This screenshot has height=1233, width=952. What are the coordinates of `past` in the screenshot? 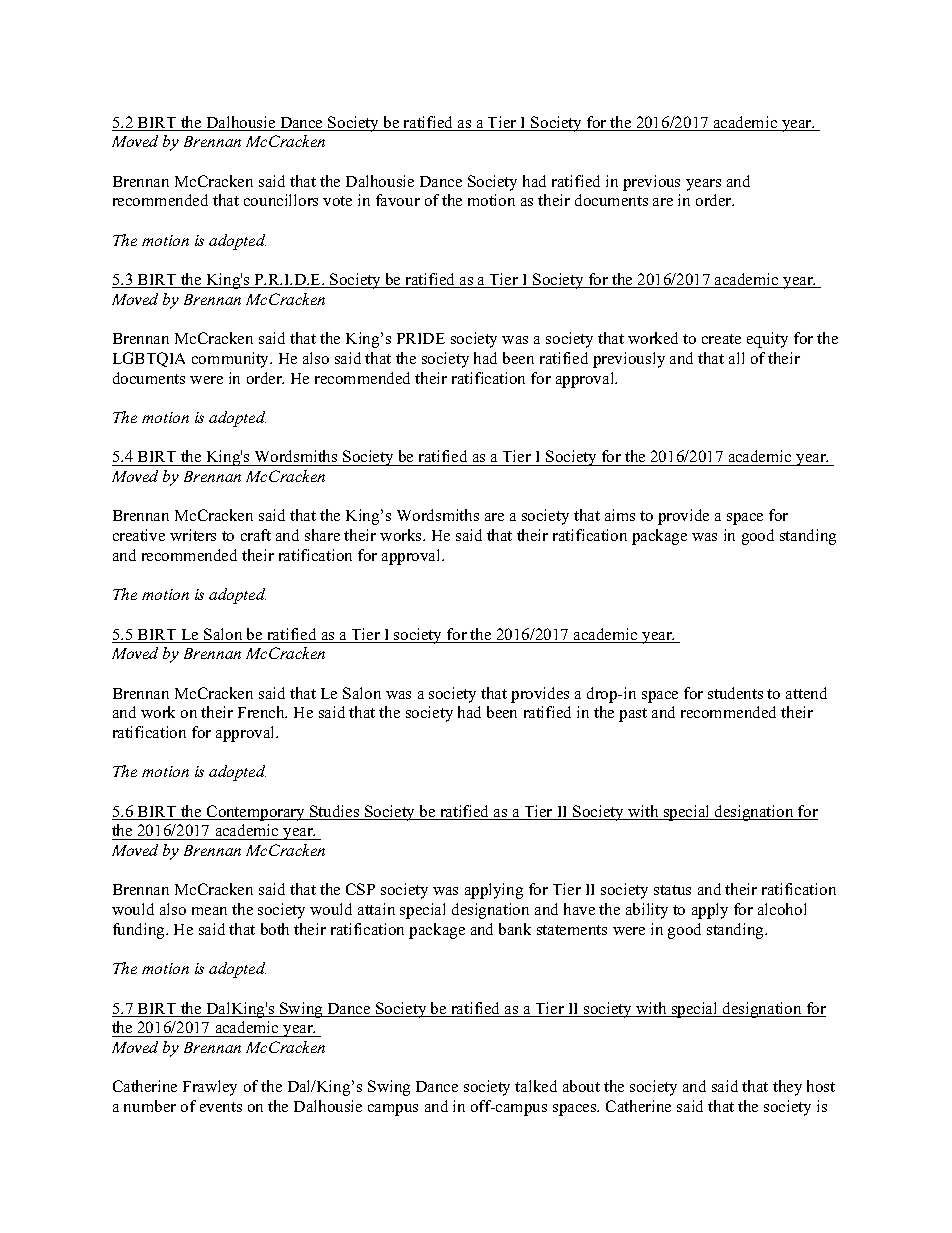 It's located at (633, 715).
